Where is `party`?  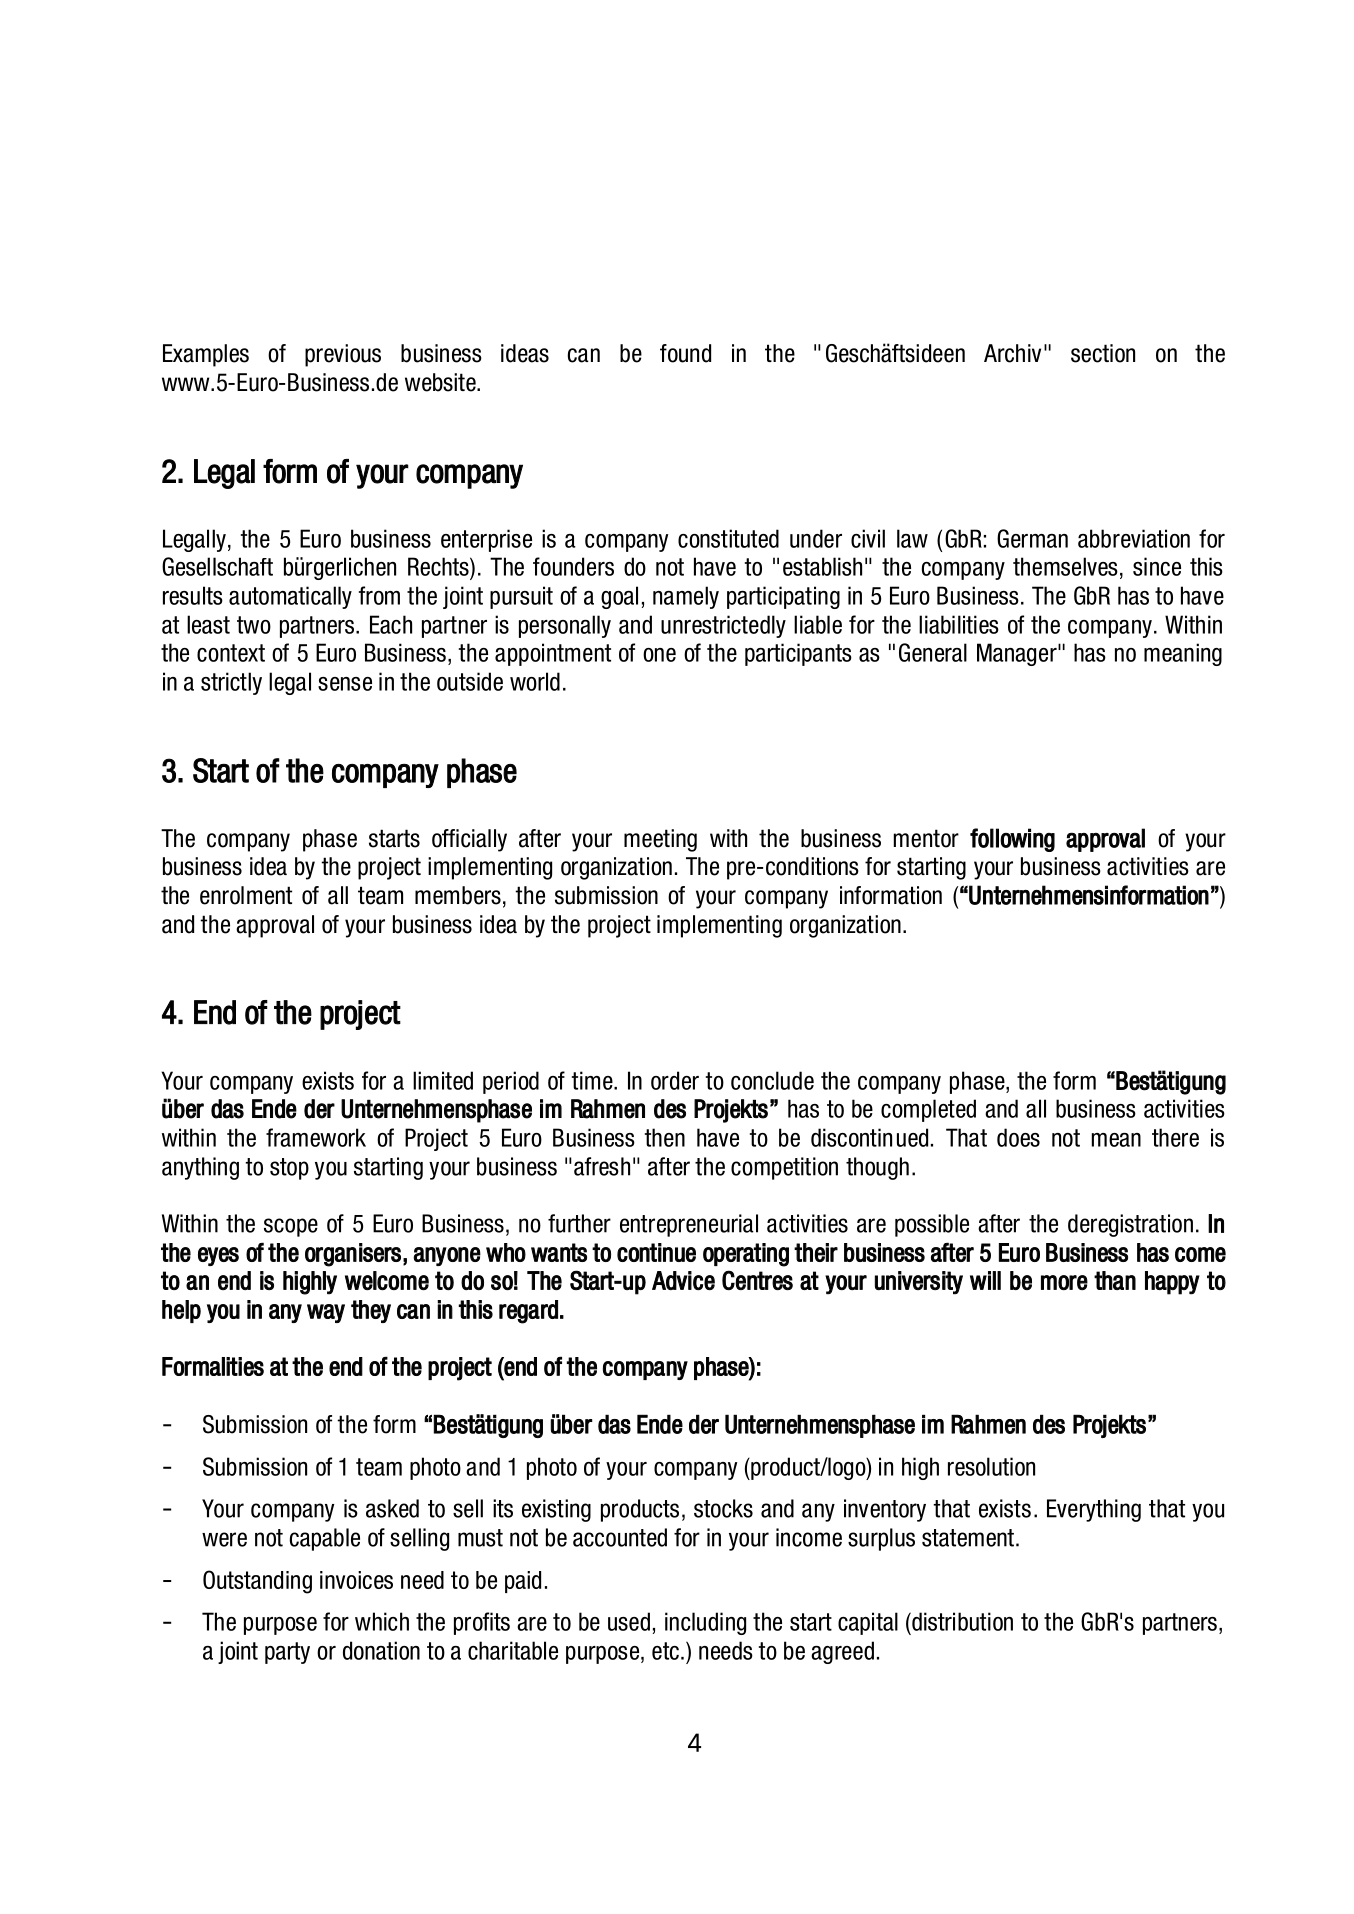 party is located at coordinates (287, 1653).
